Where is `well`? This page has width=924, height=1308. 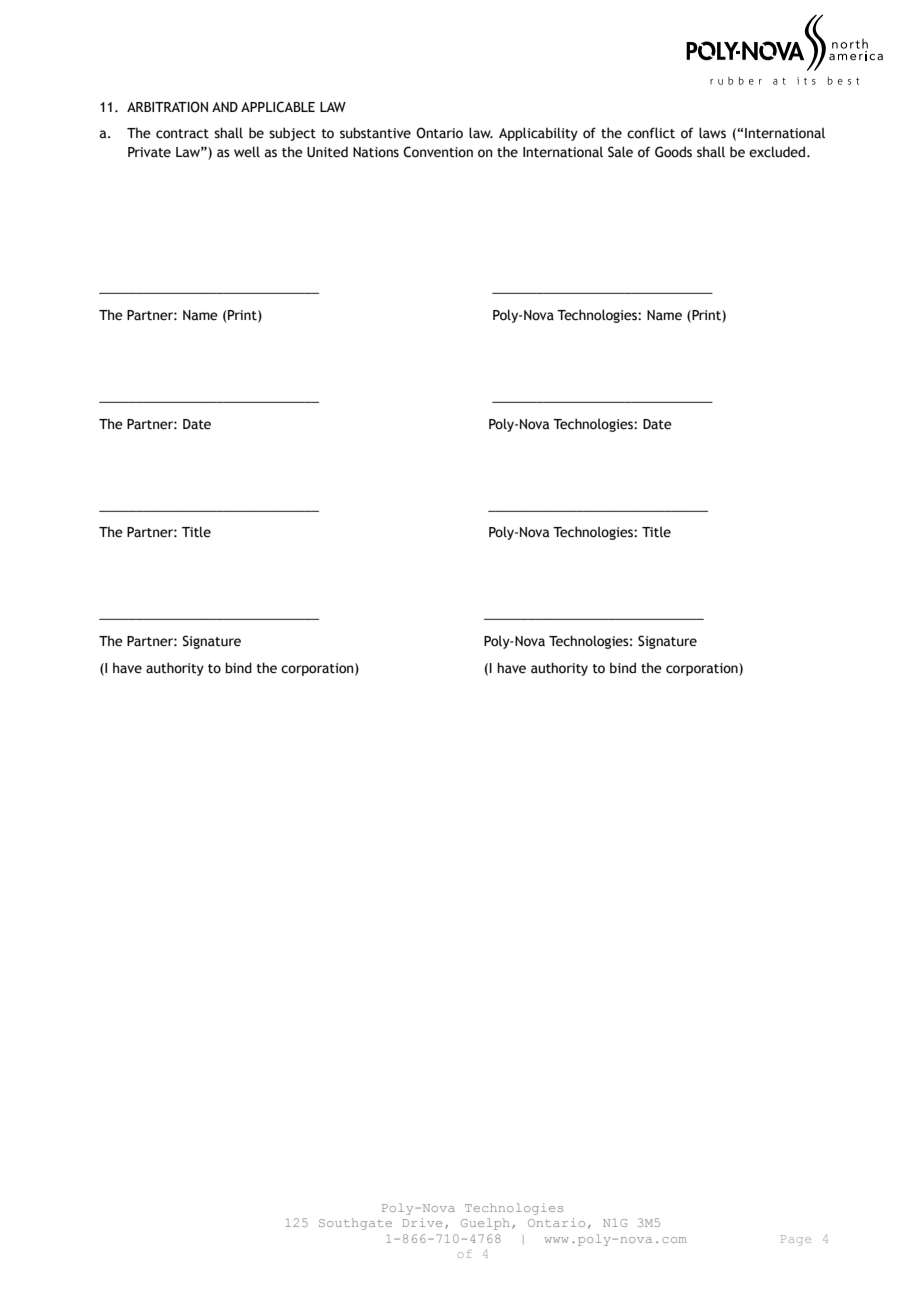
well is located at coordinates (247, 152).
